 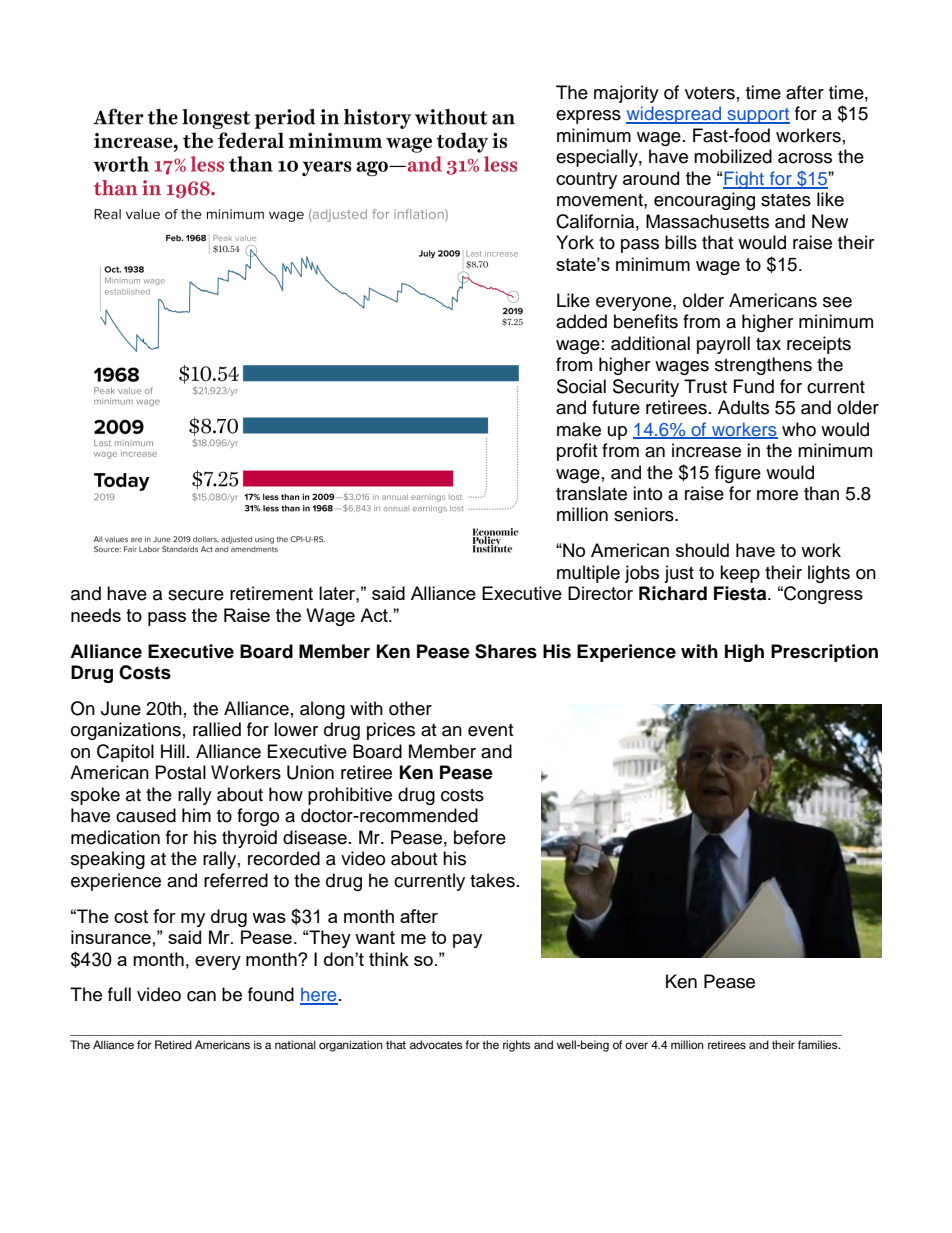 I want to click on Retired, so click(x=173, y=1044).
